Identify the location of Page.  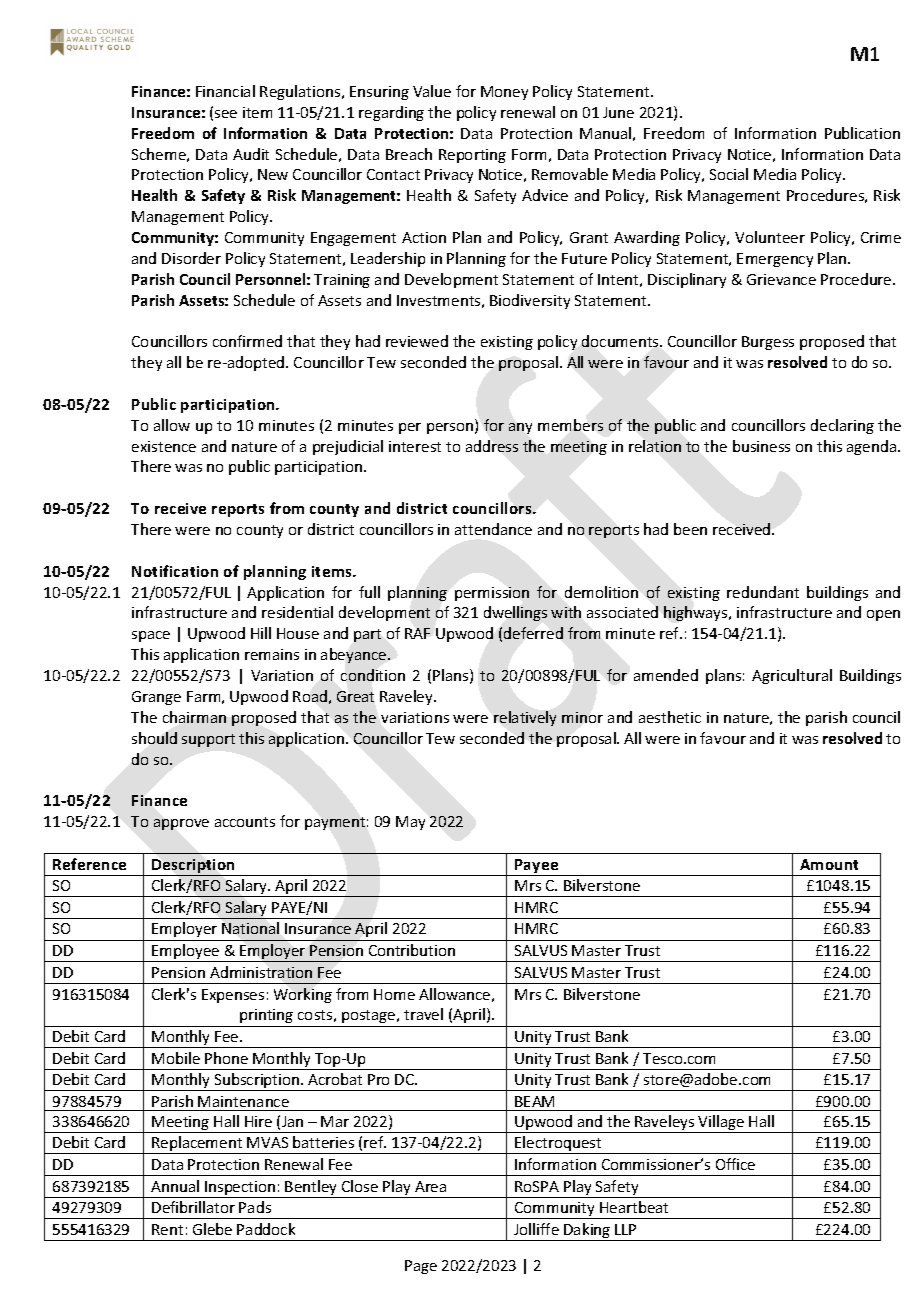
(421, 1267).
